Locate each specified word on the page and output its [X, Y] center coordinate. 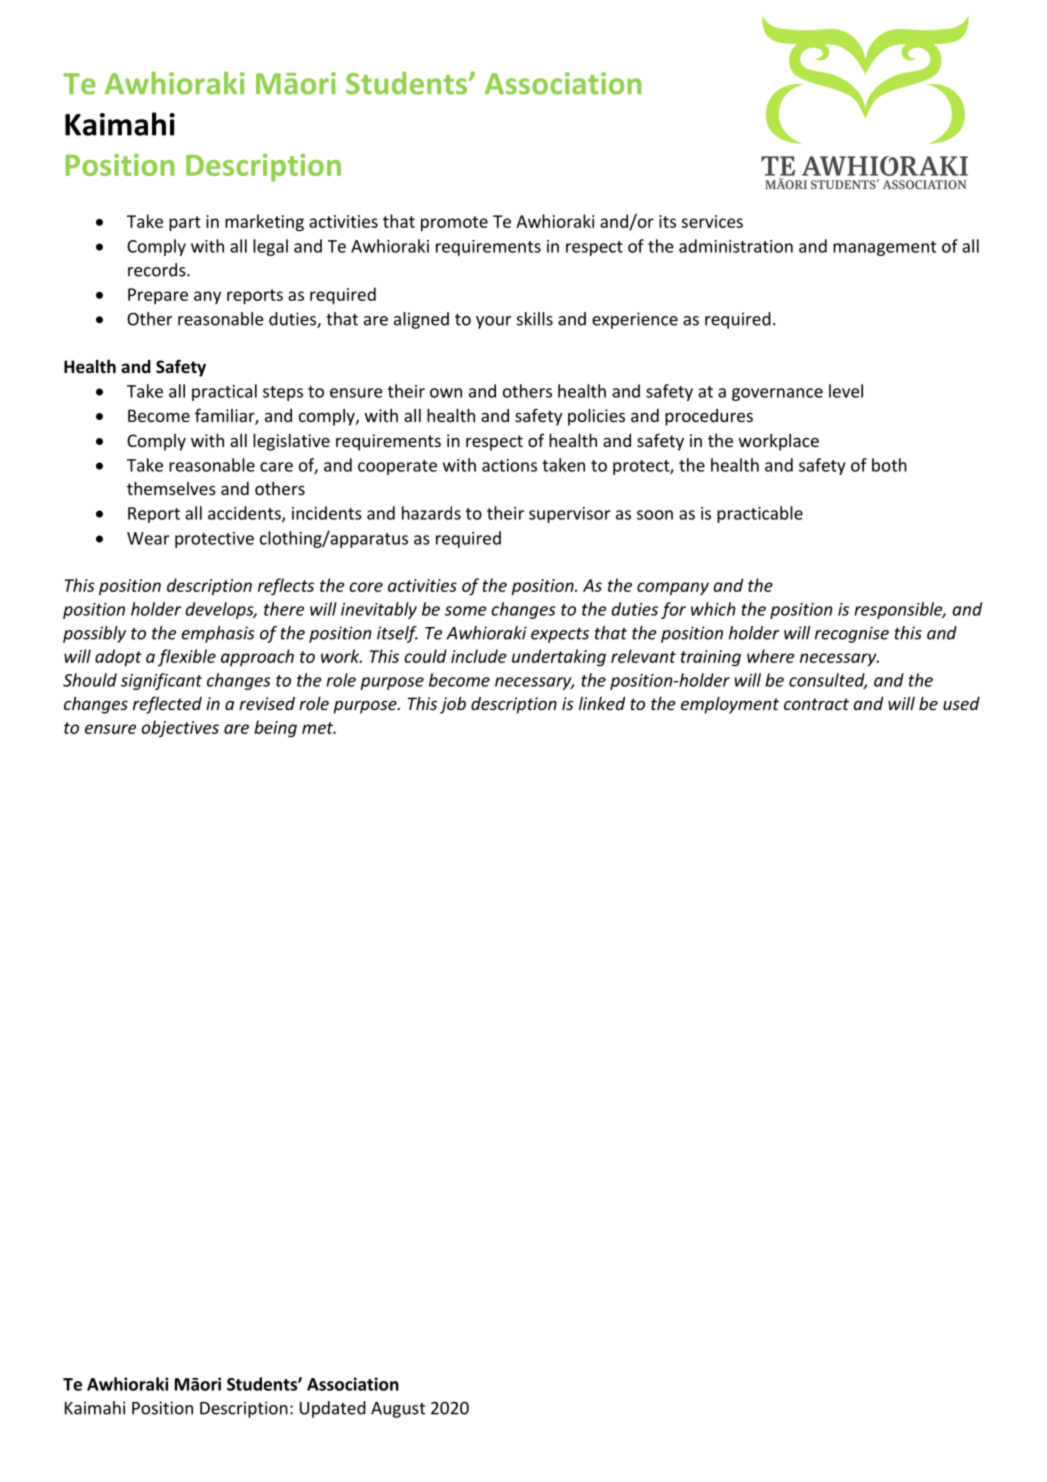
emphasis [217, 634]
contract [816, 704]
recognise [852, 634]
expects [560, 635]
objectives [180, 728]
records [158, 270]
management [884, 248]
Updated [333, 1409]
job [453, 705]
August [398, 1410]
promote [454, 223]
